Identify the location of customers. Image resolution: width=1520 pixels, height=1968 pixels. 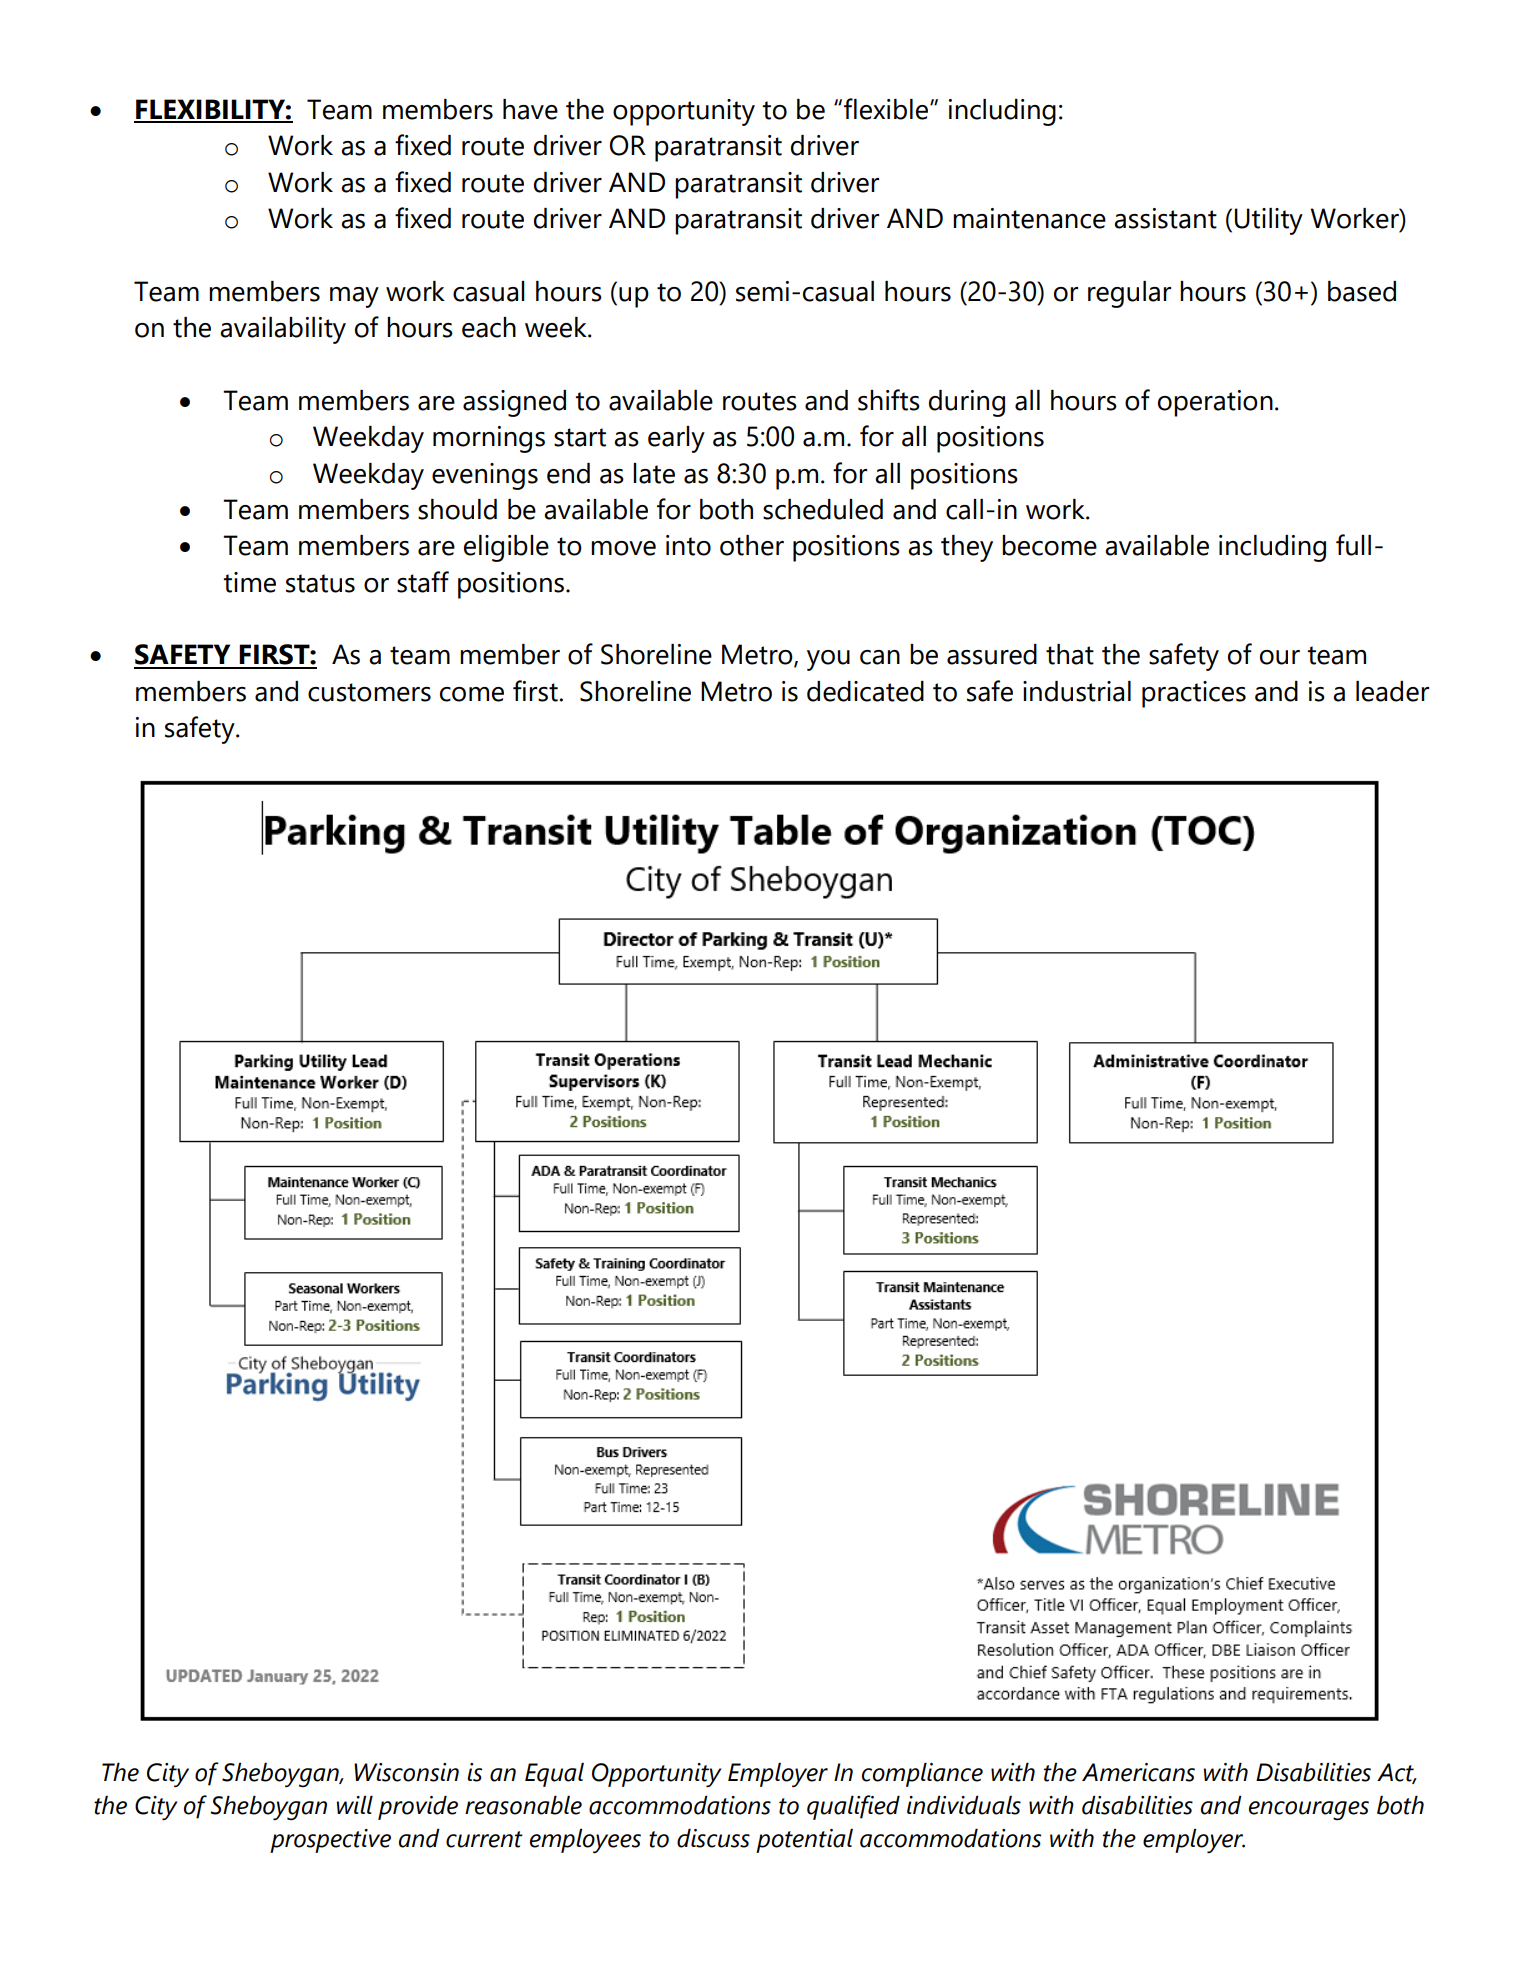
(369, 692).
